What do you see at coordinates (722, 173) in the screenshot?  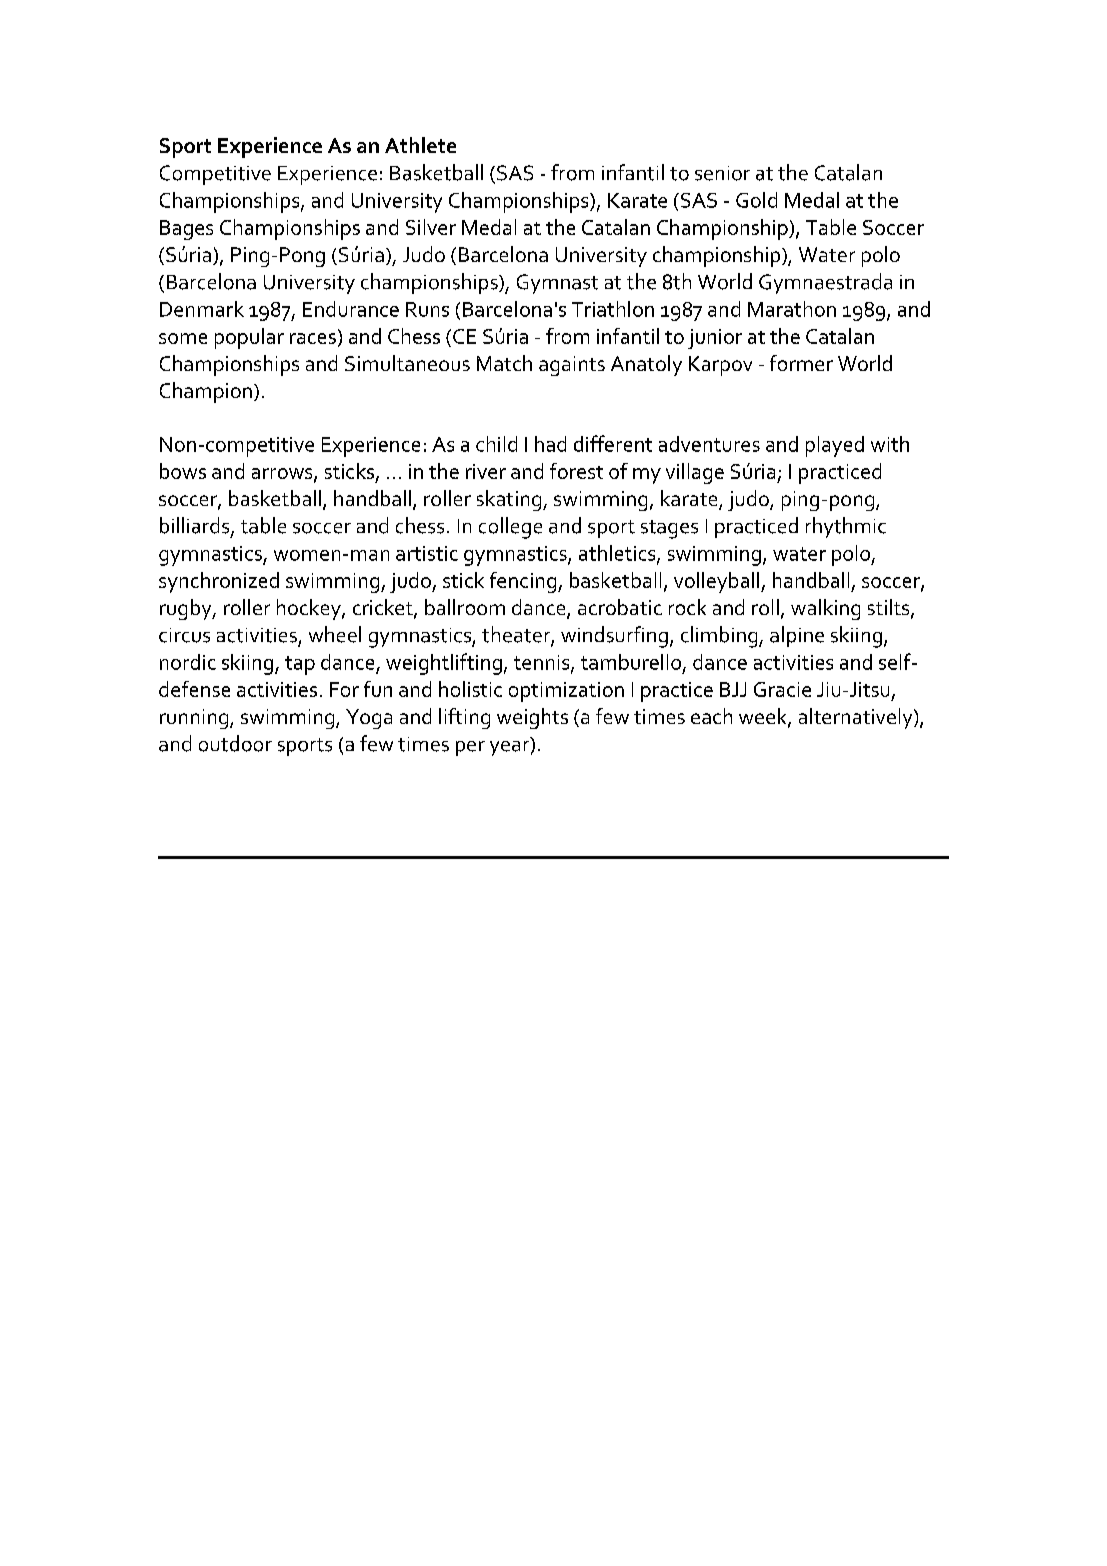 I see `senior` at bounding box center [722, 173].
